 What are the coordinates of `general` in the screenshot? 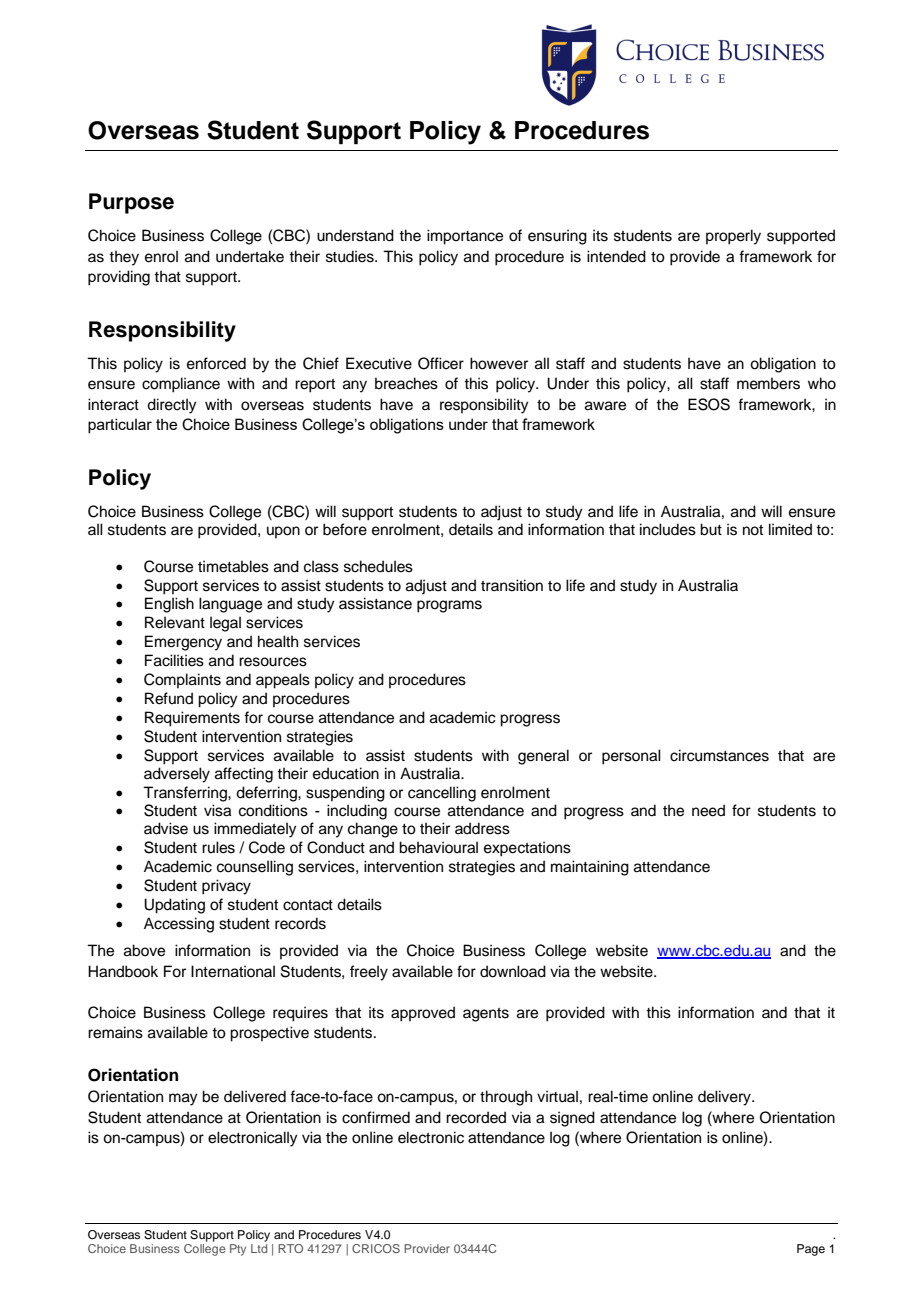 It's located at (543, 757).
